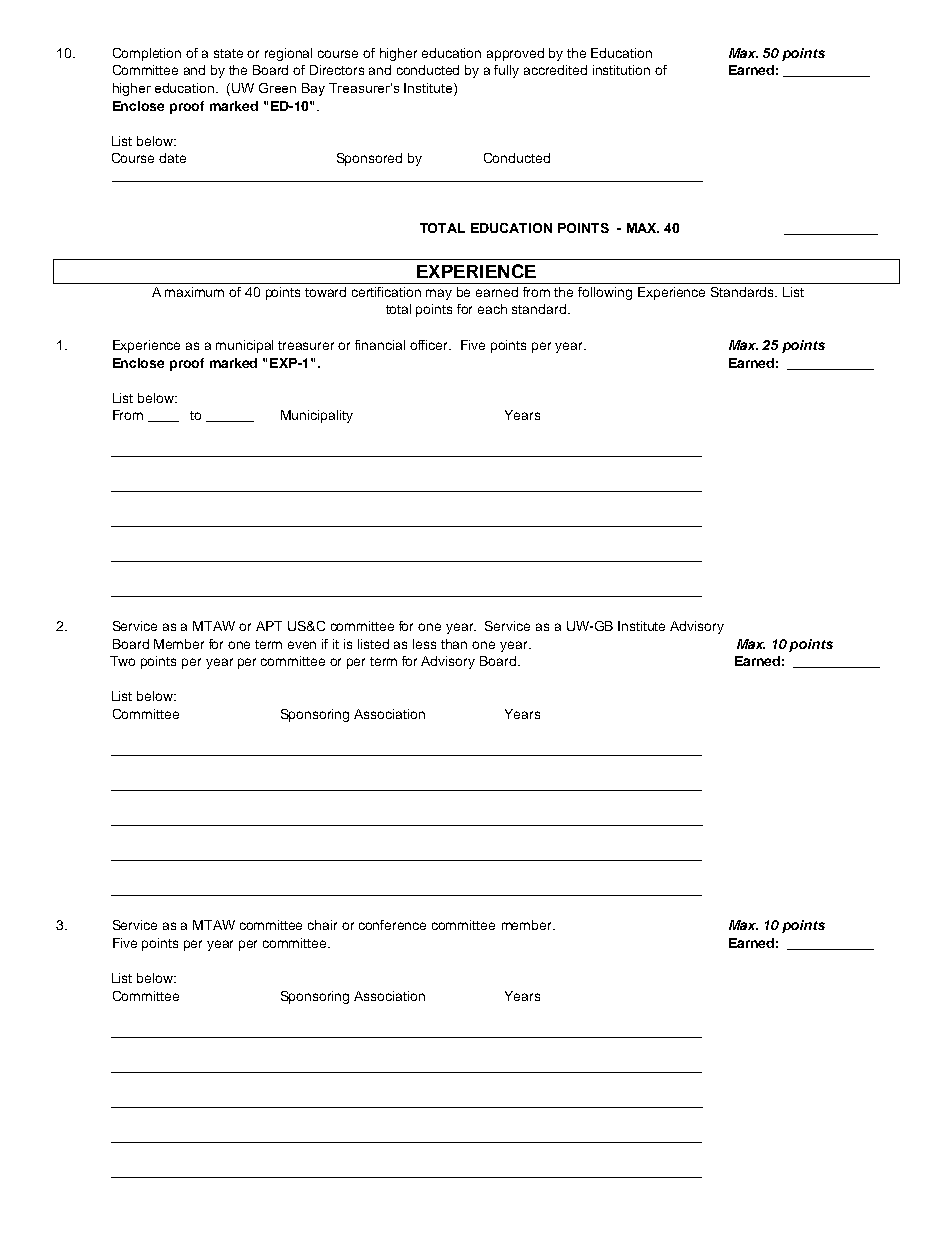 The image size is (952, 1233). Describe the element at coordinates (122, 661) in the screenshot. I see `Two` at that location.
